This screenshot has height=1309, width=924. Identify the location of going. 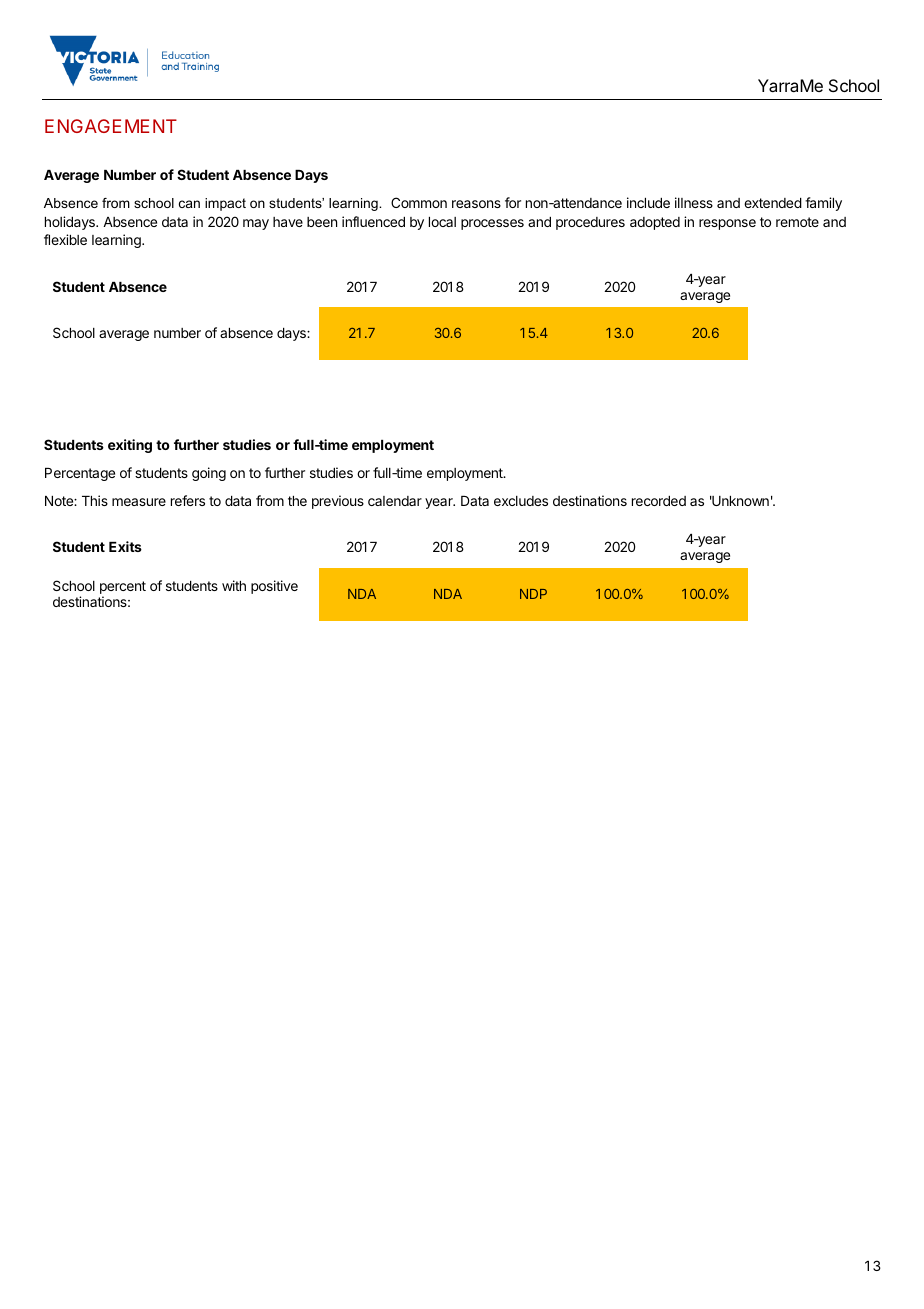
(209, 474).
